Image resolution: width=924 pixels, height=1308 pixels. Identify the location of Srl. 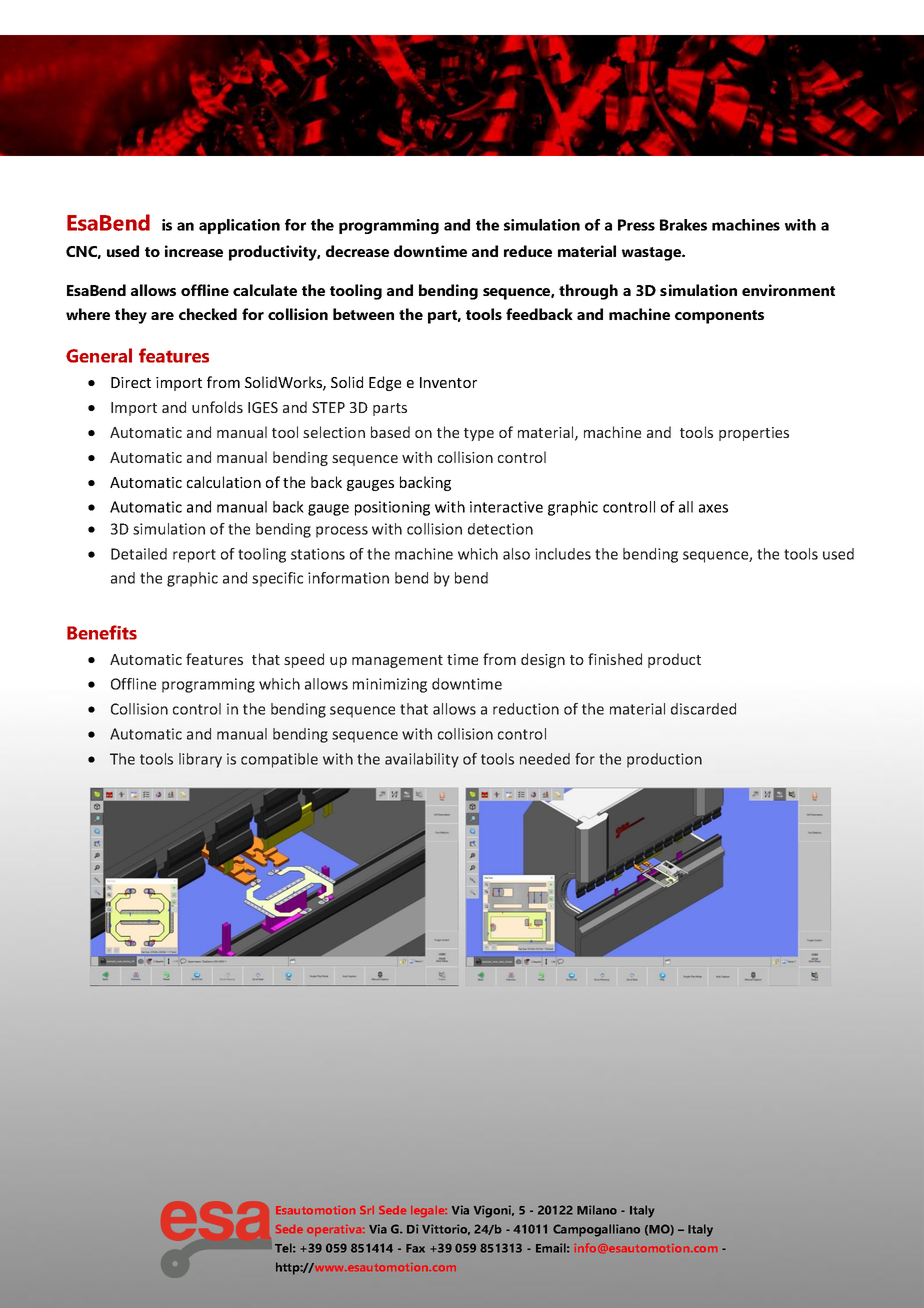
(367, 1210).
